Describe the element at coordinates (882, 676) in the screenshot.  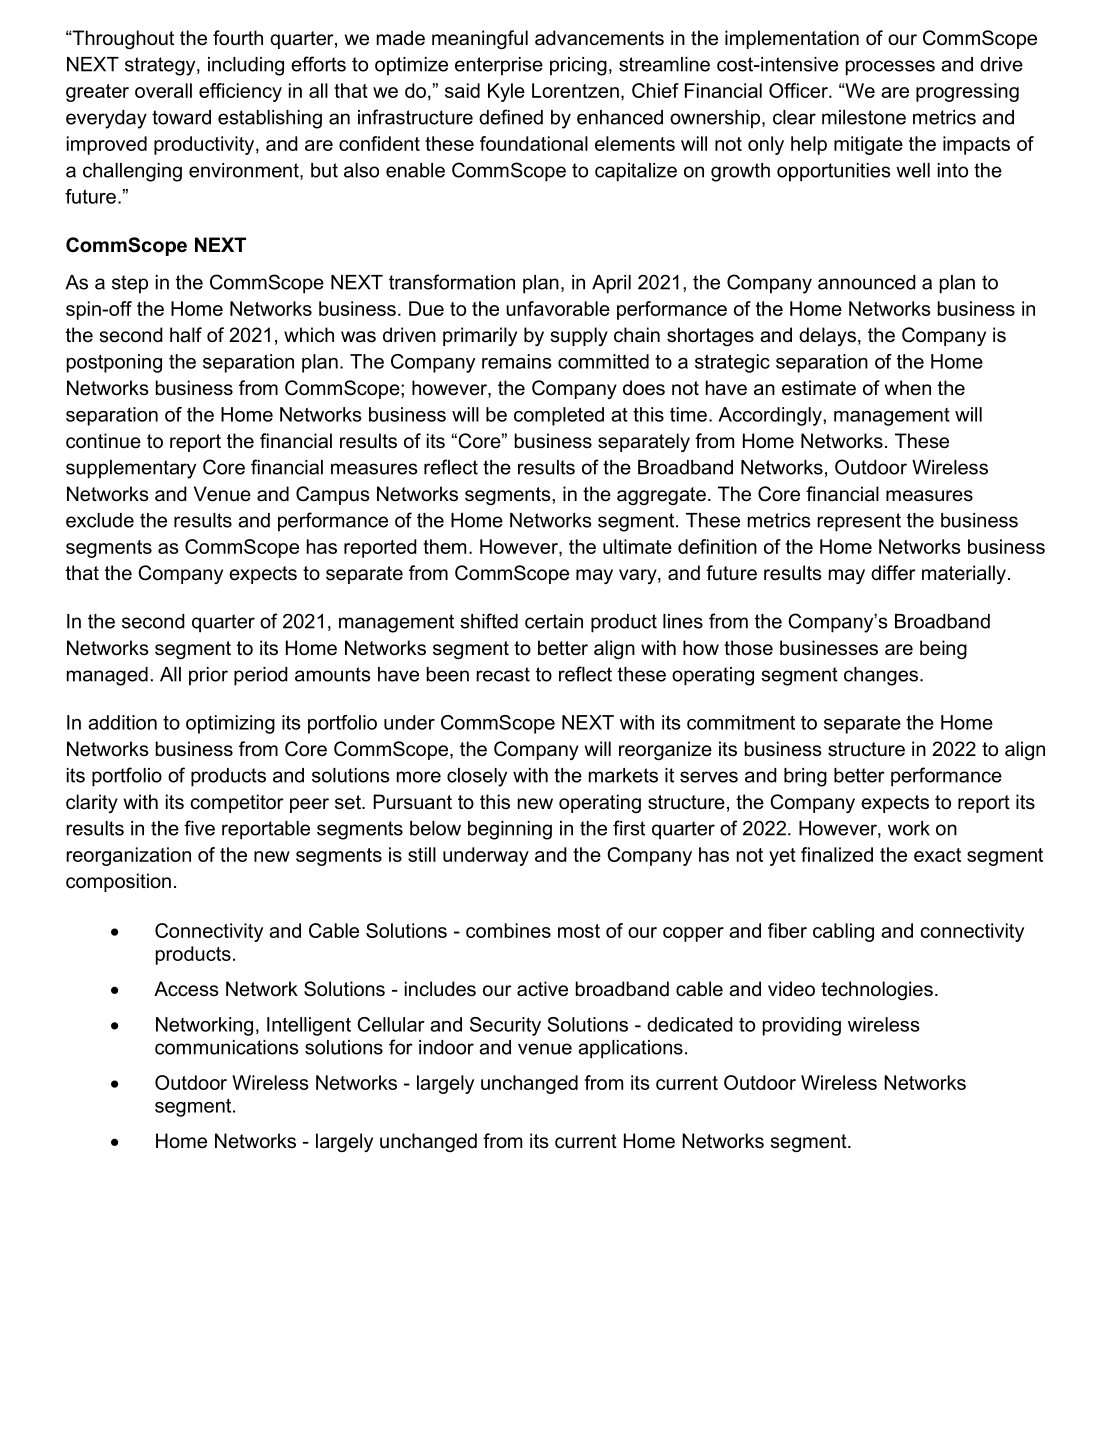
I see `changes` at that location.
